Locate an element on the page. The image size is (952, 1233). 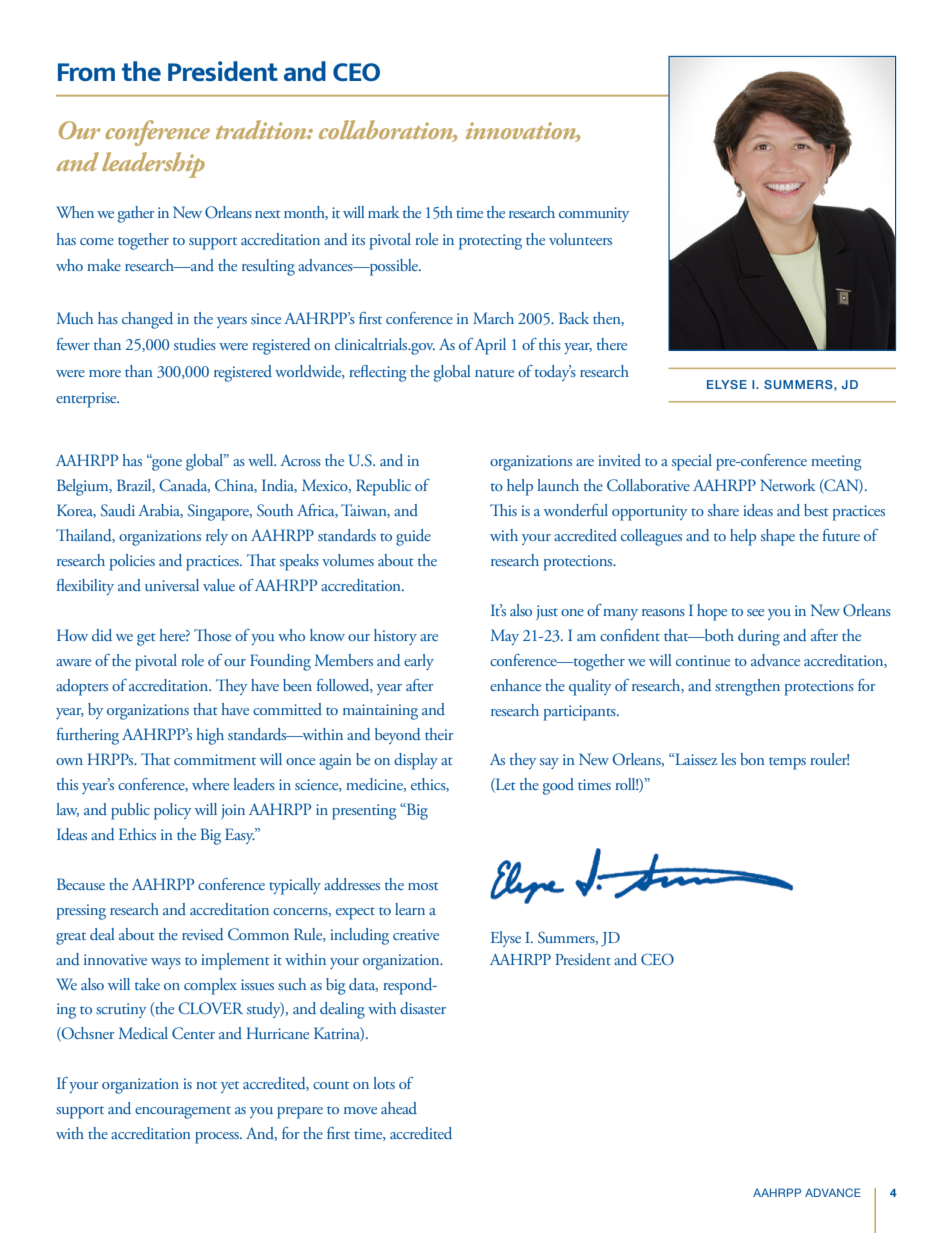
community is located at coordinates (594, 214).
